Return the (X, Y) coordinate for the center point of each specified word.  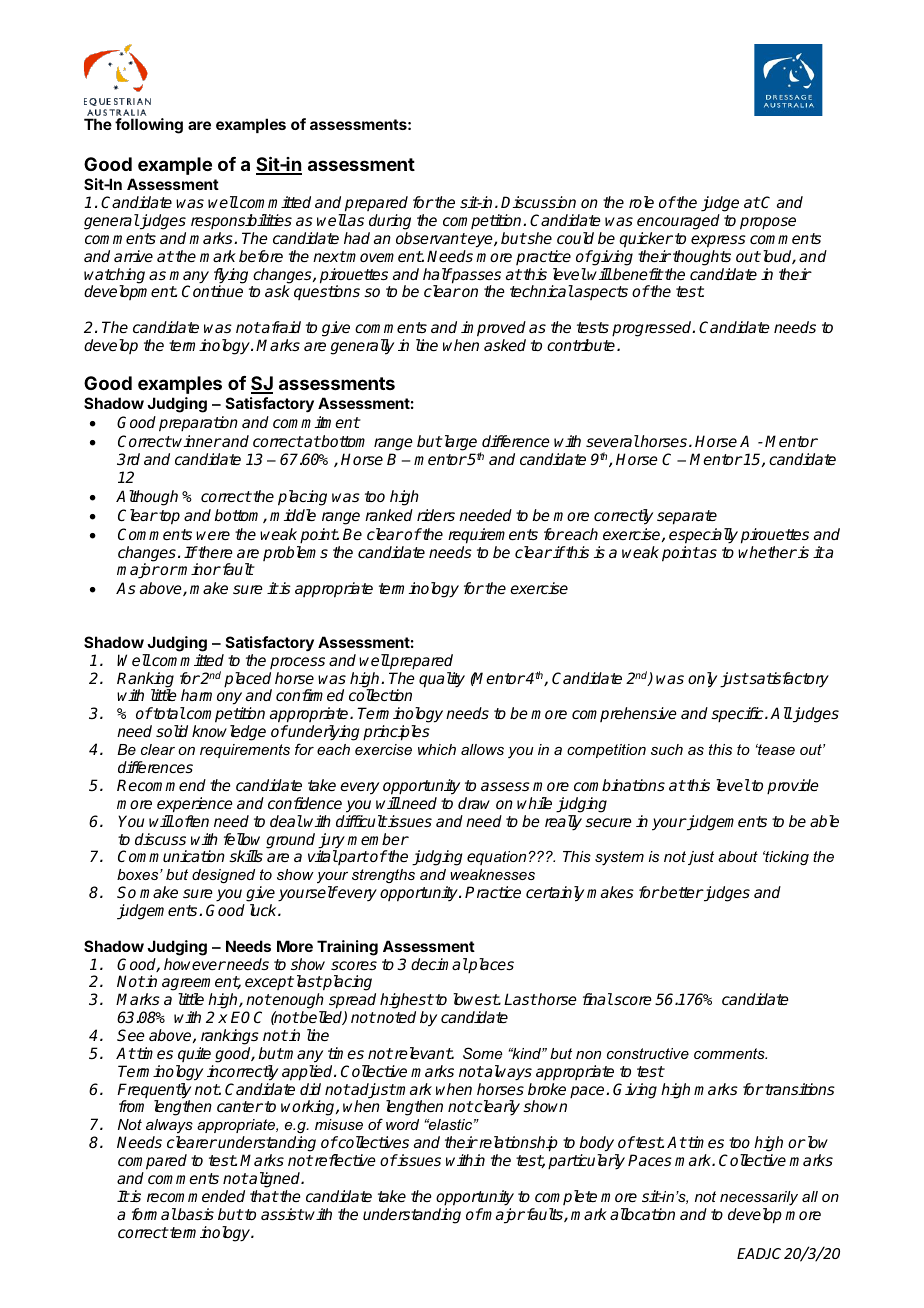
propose (768, 223)
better (680, 892)
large (460, 444)
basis (195, 1214)
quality (442, 680)
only (702, 680)
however (195, 964)
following (149, 126)
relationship (517, 1144)
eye (480, 241)
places (490, 966)
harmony (212, 698)
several (612, 441)
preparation (198, 424)
